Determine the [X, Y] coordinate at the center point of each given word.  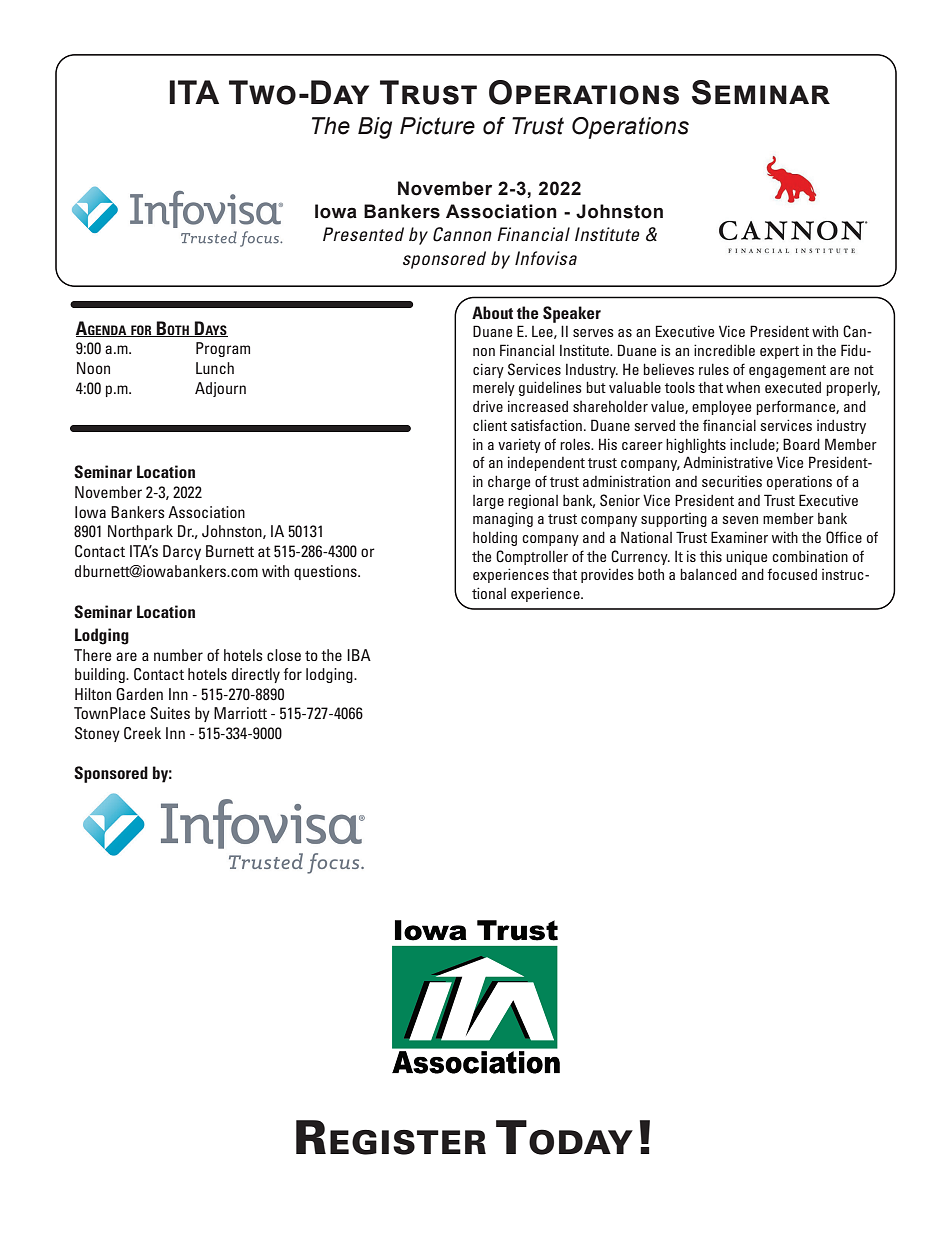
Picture [437, 126]
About [492, 312]
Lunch [215, 368]
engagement [787, 371]
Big [375, 128]
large [488, 502]
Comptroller [532, 557]
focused [792, 574]
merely [494, 389]
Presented [363, 234]
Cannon [462, 234]
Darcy [182, 552]
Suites [170, 713]
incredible [724, 350]
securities [732, 481]
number [178, 655]
